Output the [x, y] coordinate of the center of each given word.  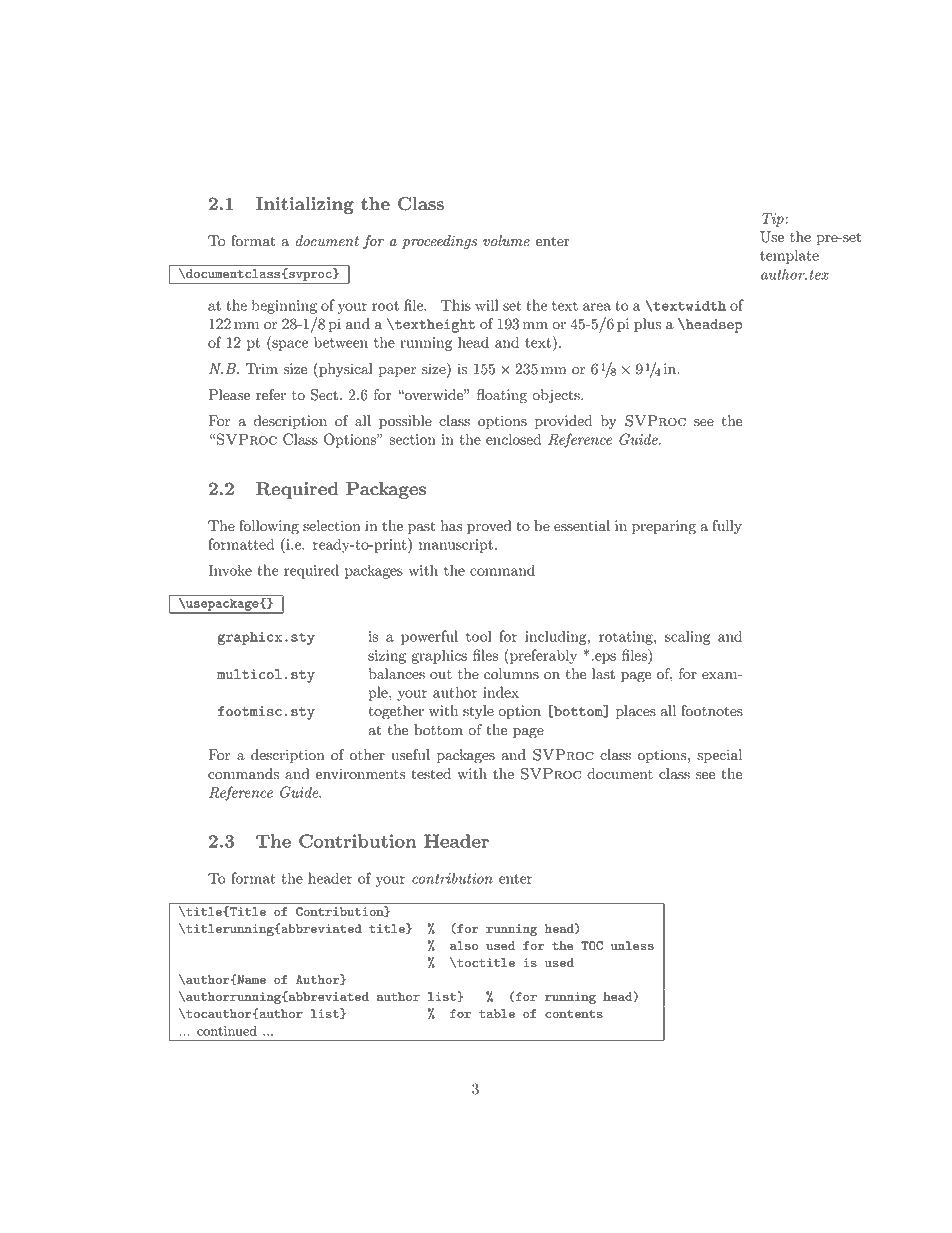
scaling [687, 637]
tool [479, 636]
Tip [773, 220]
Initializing [305, 205]
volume [506, 241]
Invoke [230, 570]
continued [227, 1030]
